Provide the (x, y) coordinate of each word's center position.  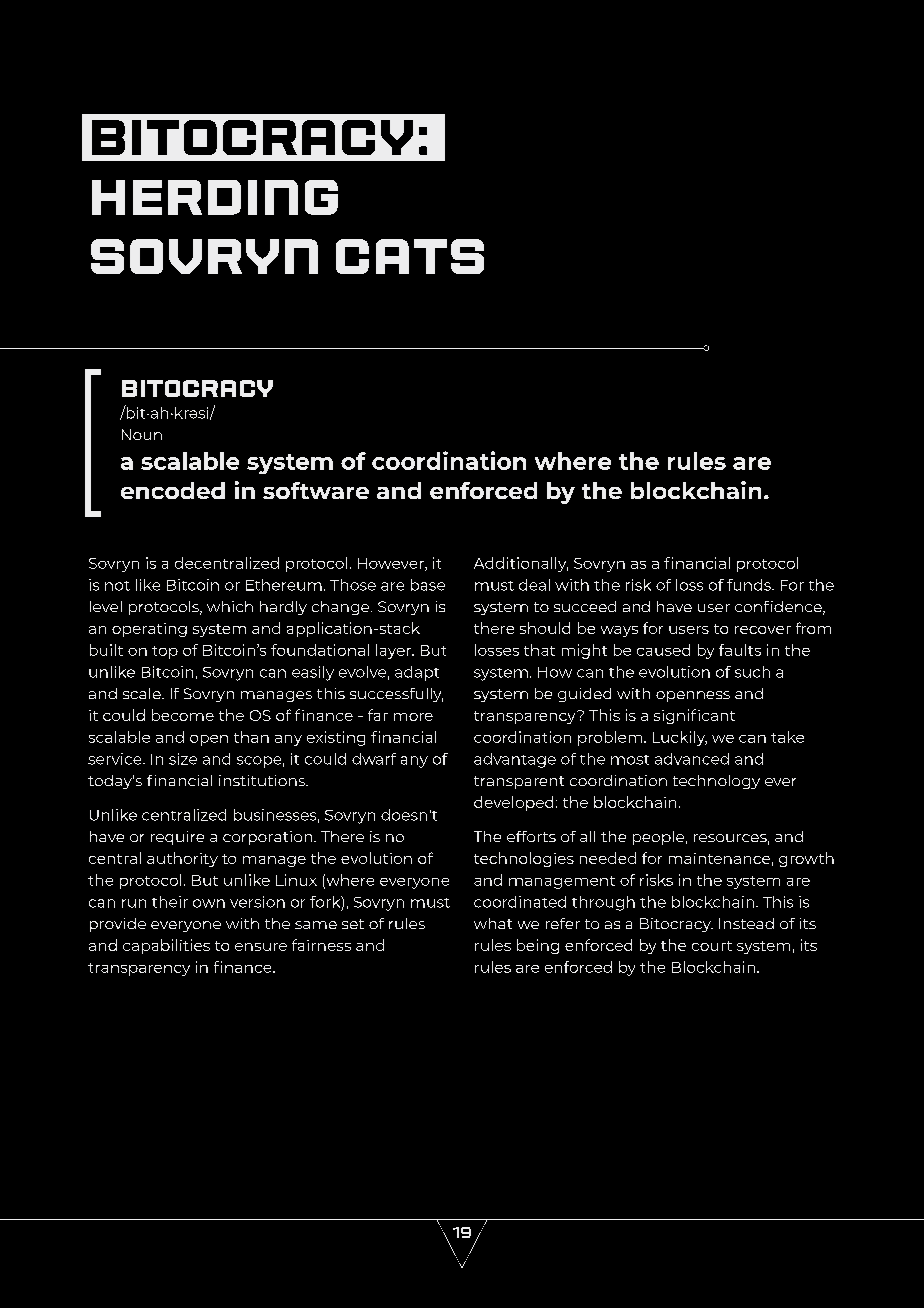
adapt (417, 673)
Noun (142, 434)
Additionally (521, 564)
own (209, 903)
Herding (215, 197)
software (316, 490)
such (752, 672)
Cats (410, 256)
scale (143, 693)
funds (750, 585)
